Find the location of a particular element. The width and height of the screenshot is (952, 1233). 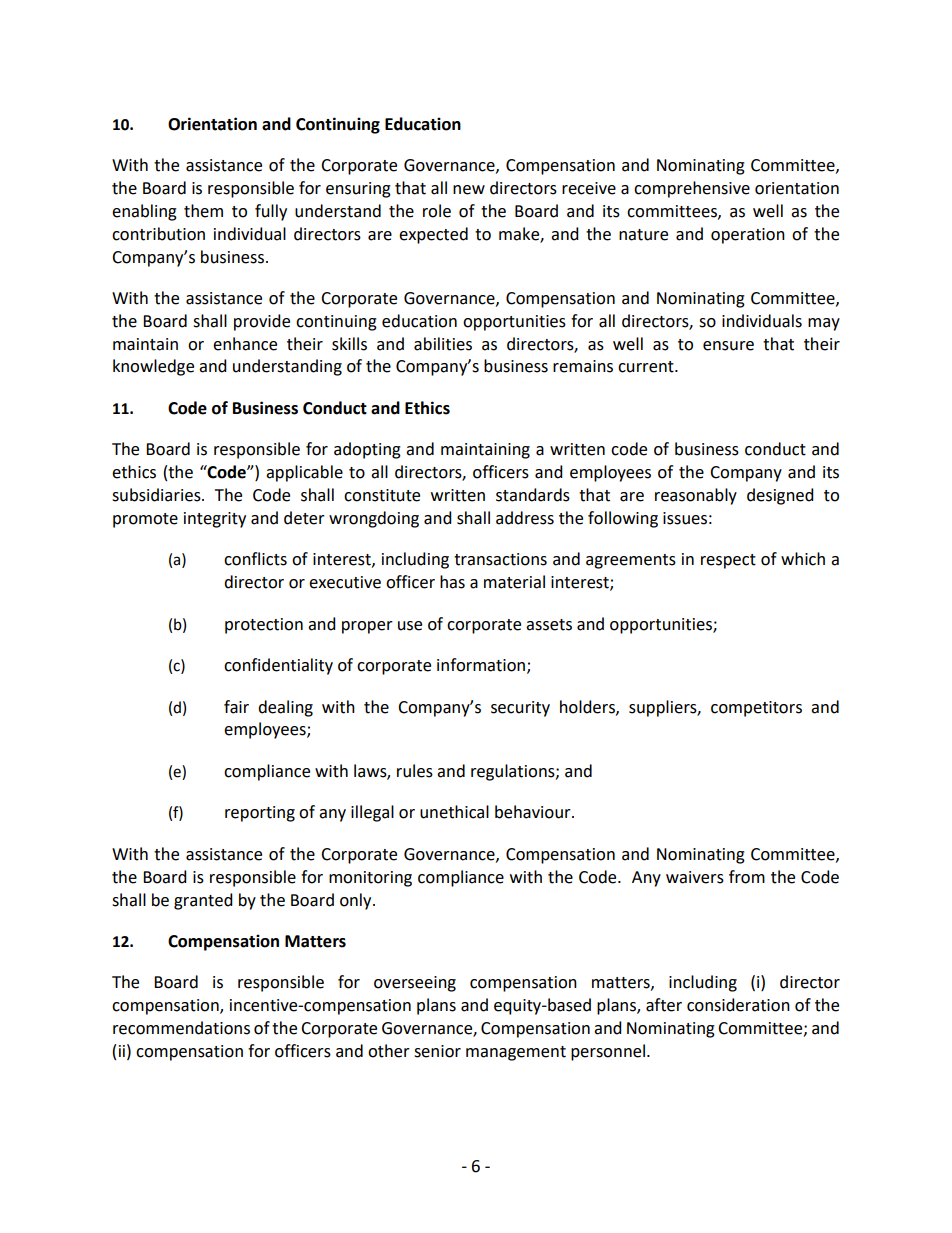

competitors is located at coordinates (756, 709).
